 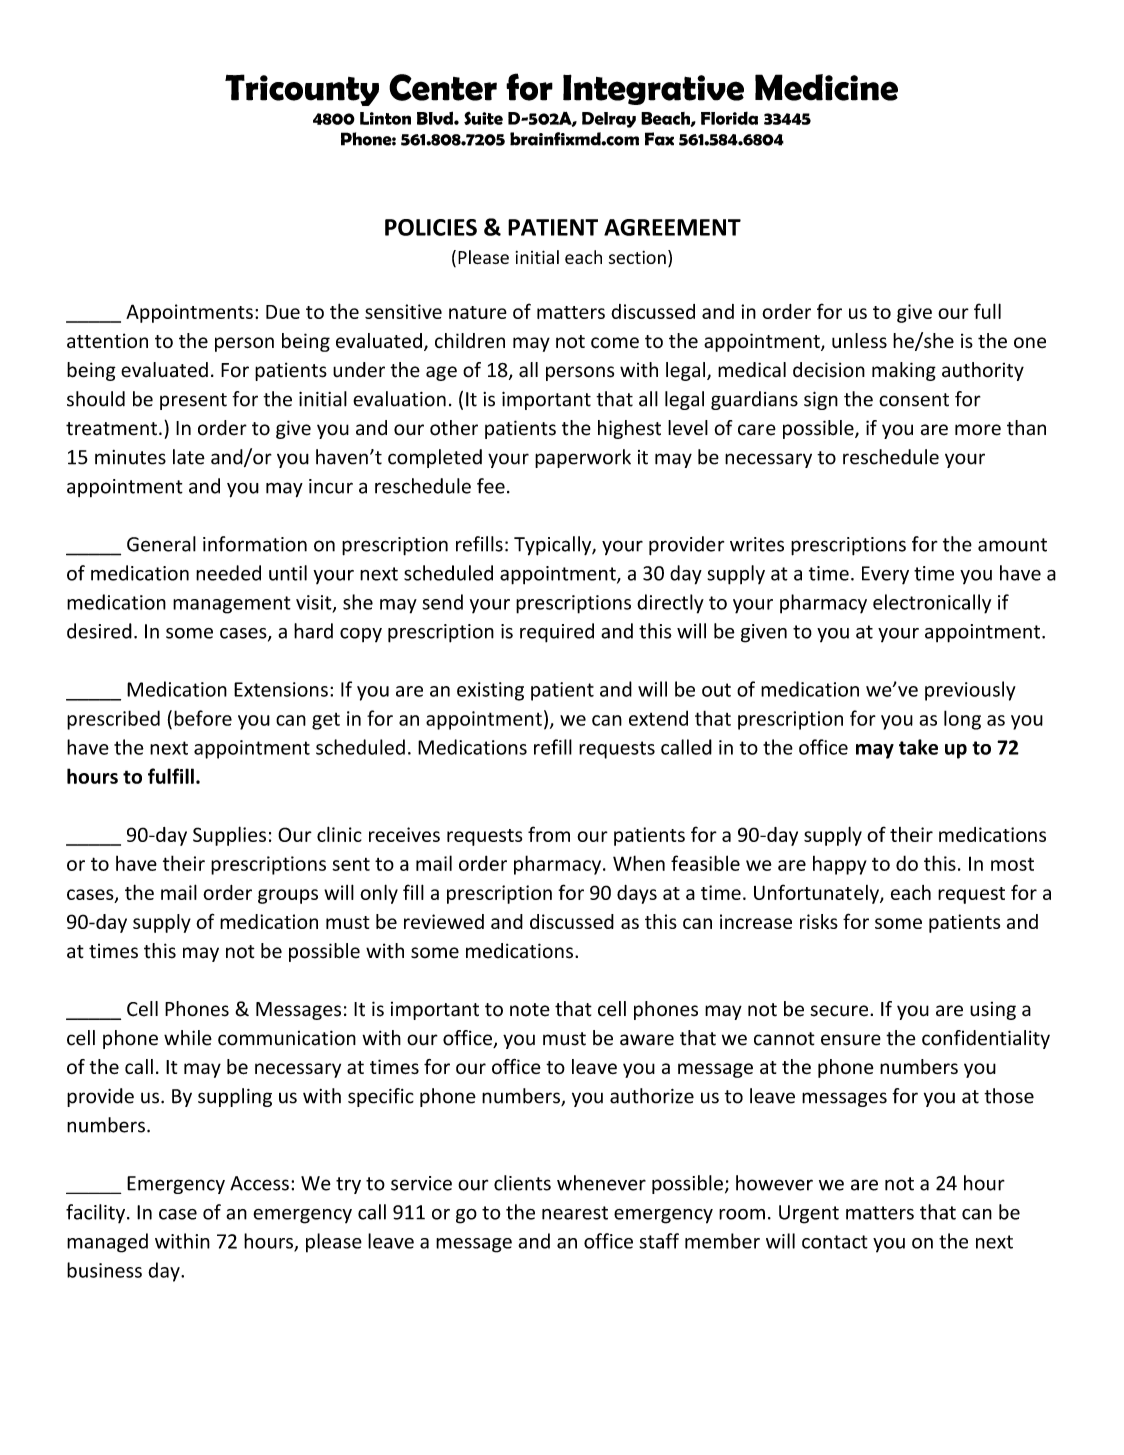 I want to click on Supplies, so click(x=229, y=836).
